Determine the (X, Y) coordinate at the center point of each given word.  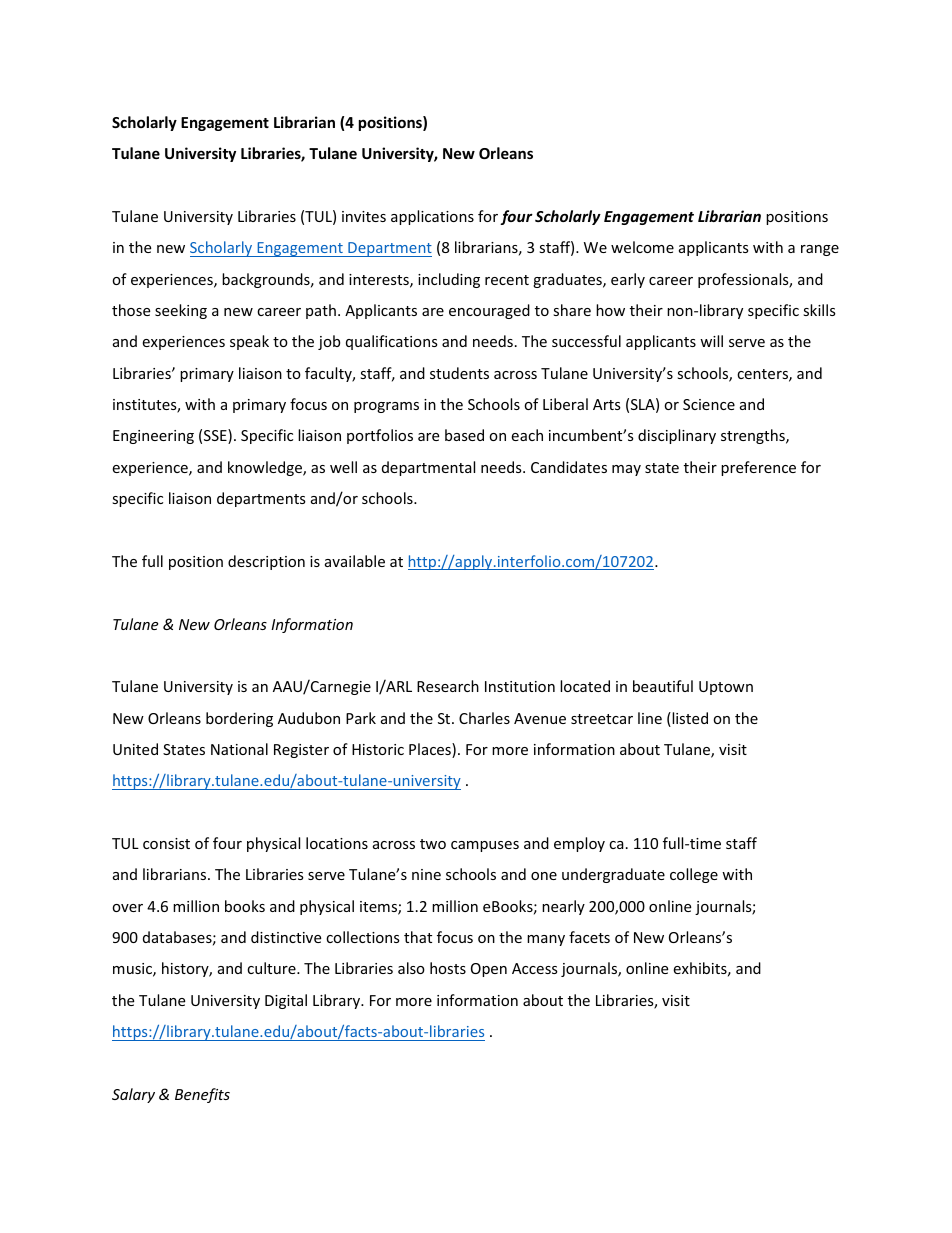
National (239, 749)
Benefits (202, 1095)
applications (432, 217)
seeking (181, 311)
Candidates (569, 467)
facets (589, 937)
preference (758, 468)
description (266, 562)
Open (489, 970)
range (820, 250)
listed (689, 719)
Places (431, 750)
